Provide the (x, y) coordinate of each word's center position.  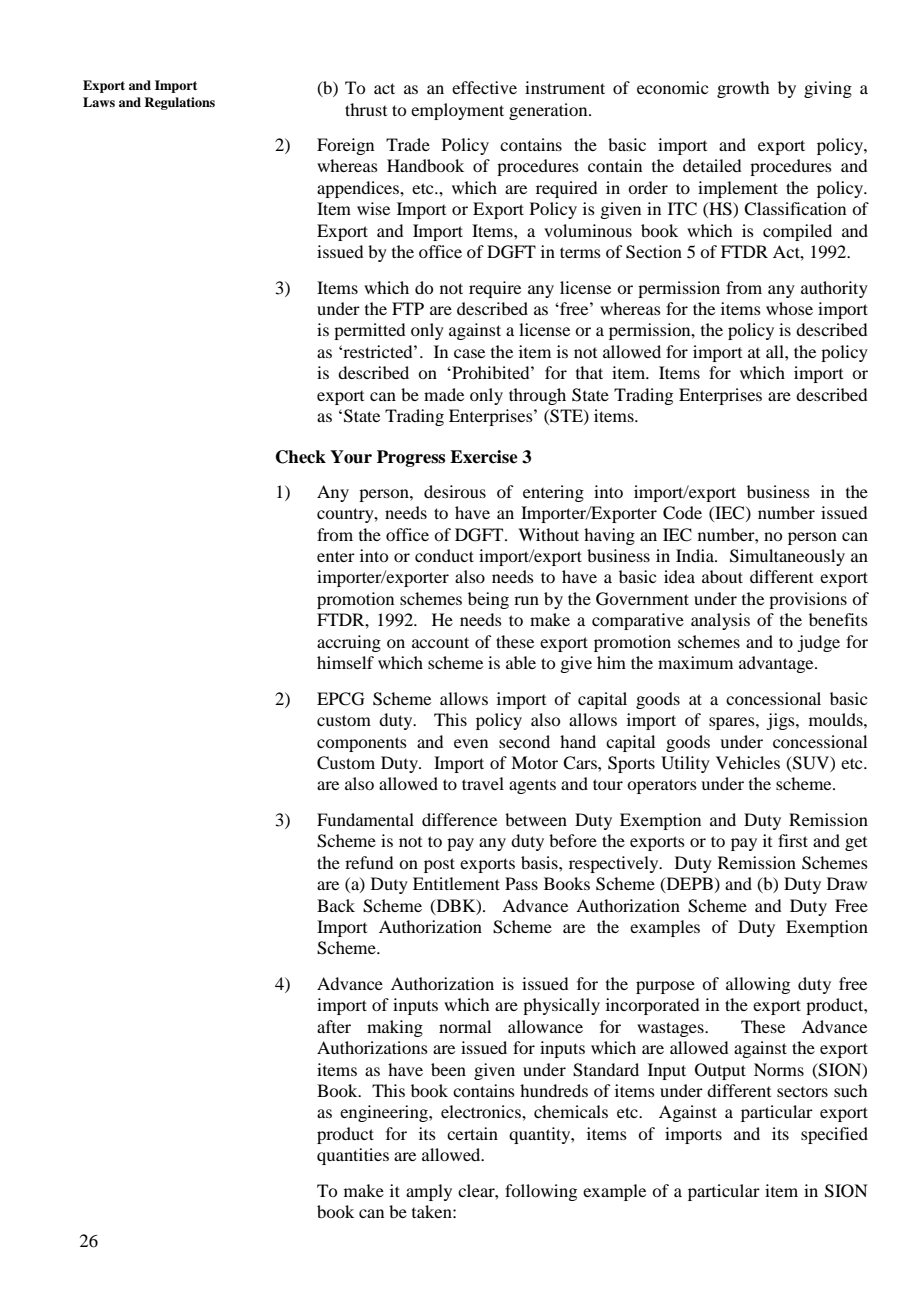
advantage (777, 664)
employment (457, 111)
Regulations (179, 103)
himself (345, 662)
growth (743, 89)
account (440, 642)
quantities (353, 1156)
